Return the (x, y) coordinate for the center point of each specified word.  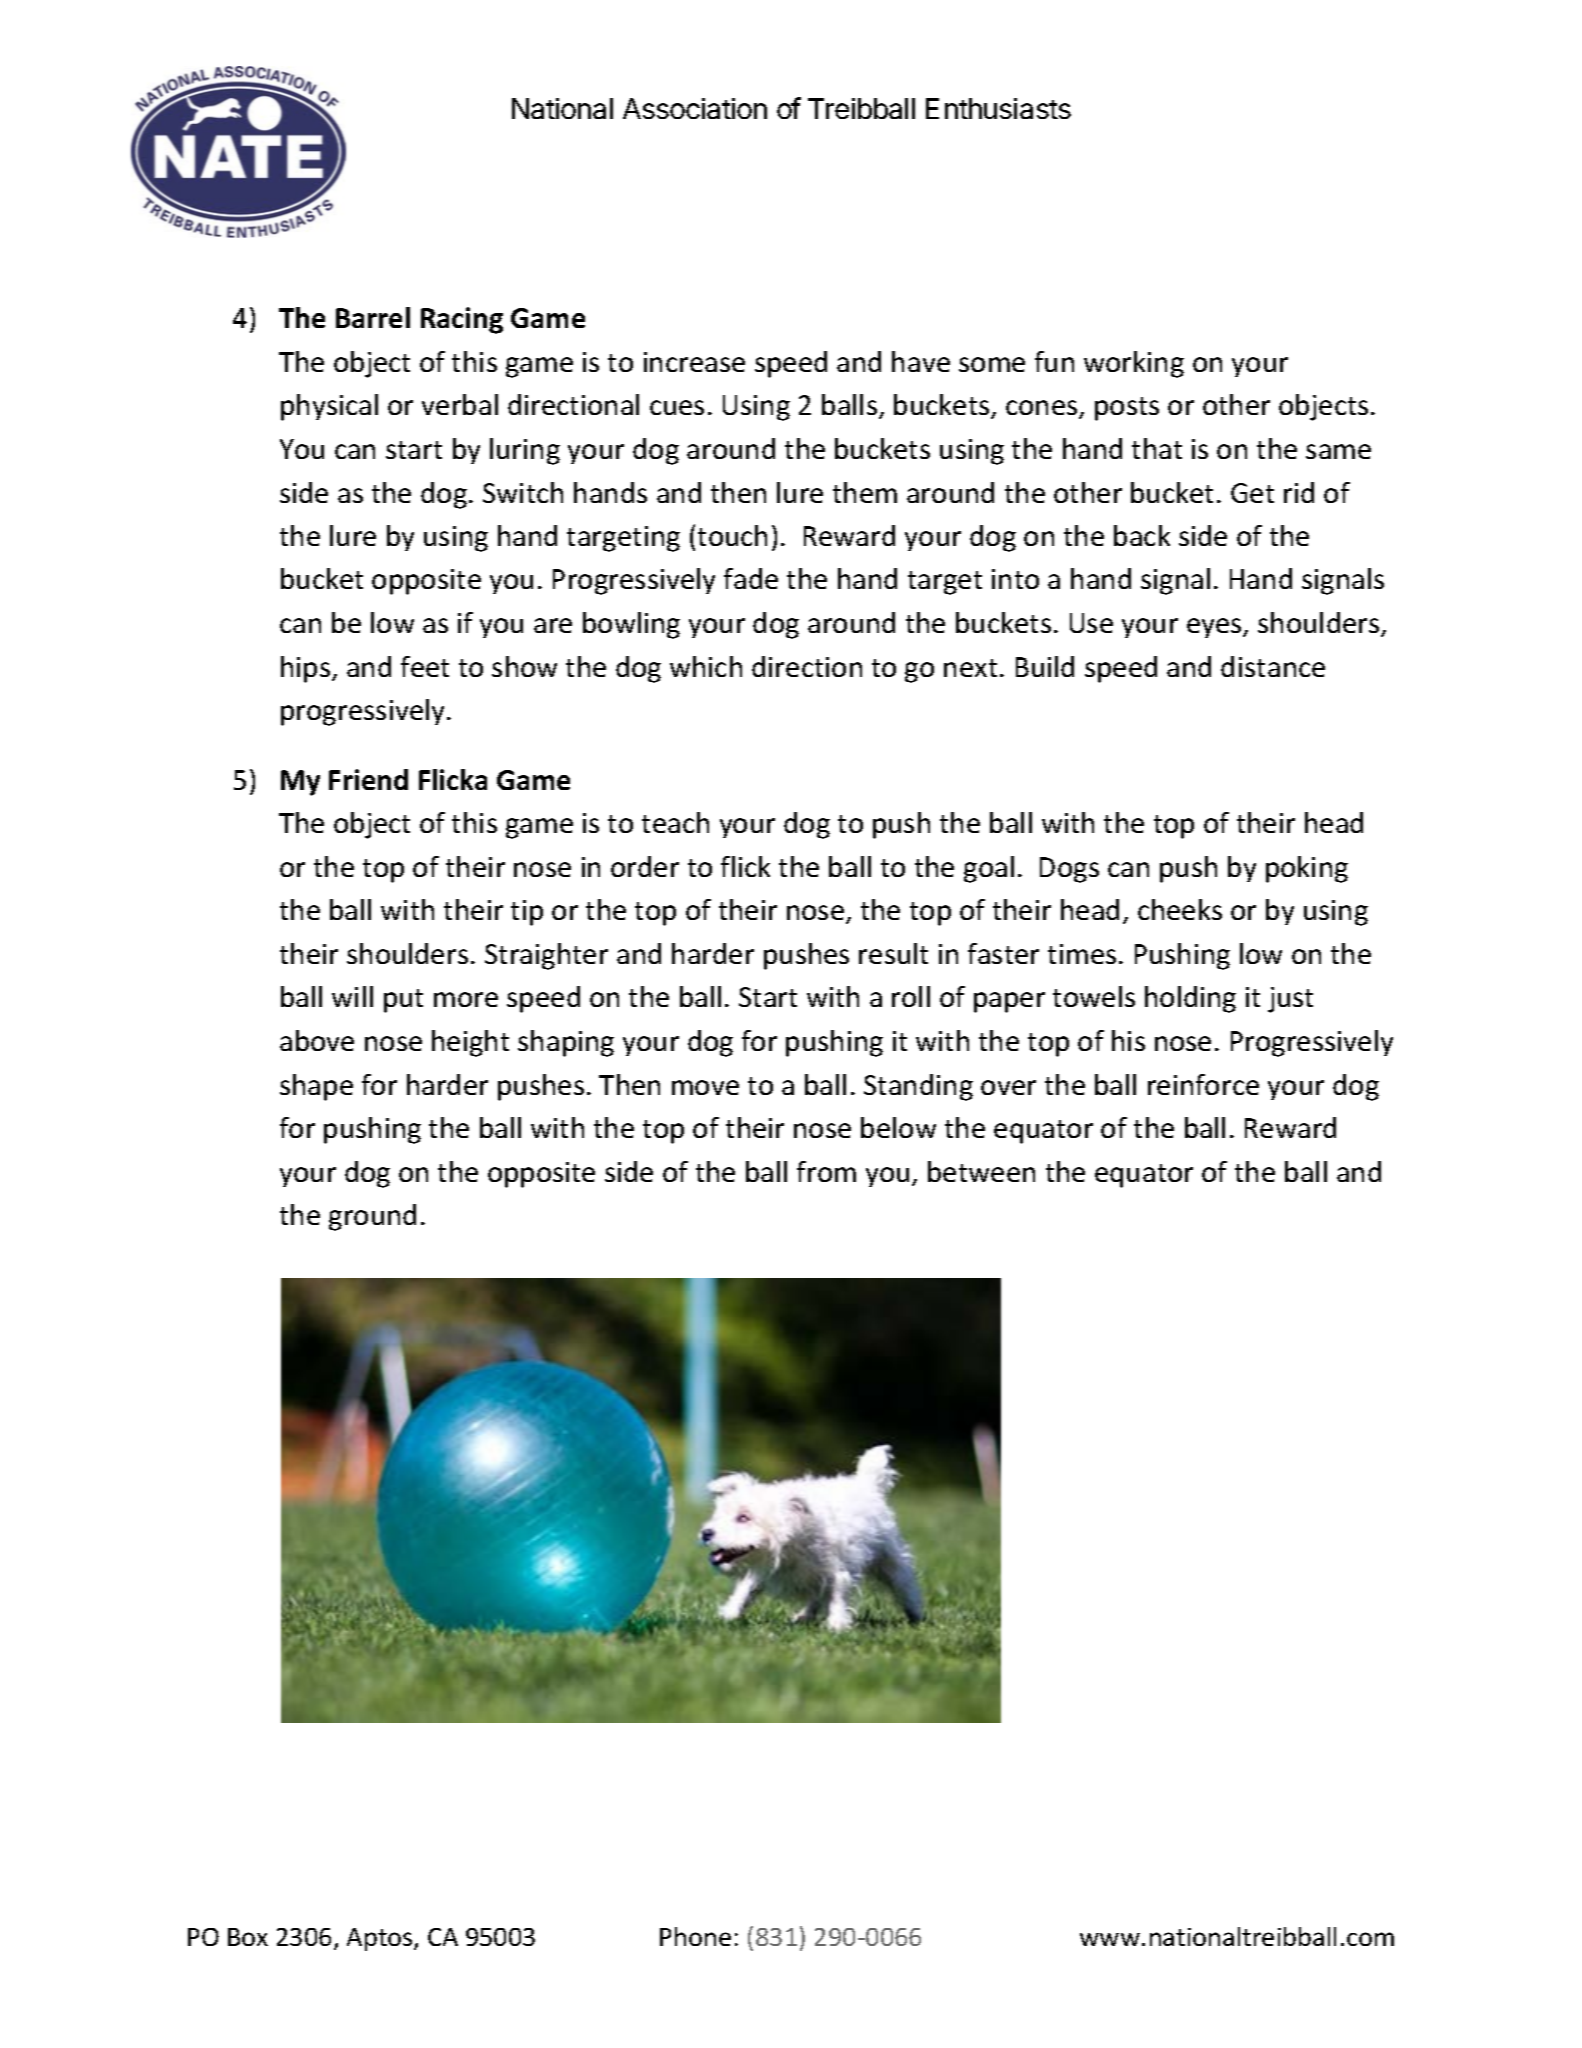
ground (372, 1217)
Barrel (373, 317)
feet (425, 666)
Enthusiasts (998, 108)
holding (1190, 999)
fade (751, 578)
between (981, 1171)
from (826, 1171)
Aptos (381, 1939)
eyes (1215, 628)
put (403, 1001)
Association (695, 108)
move (705, 1087)
